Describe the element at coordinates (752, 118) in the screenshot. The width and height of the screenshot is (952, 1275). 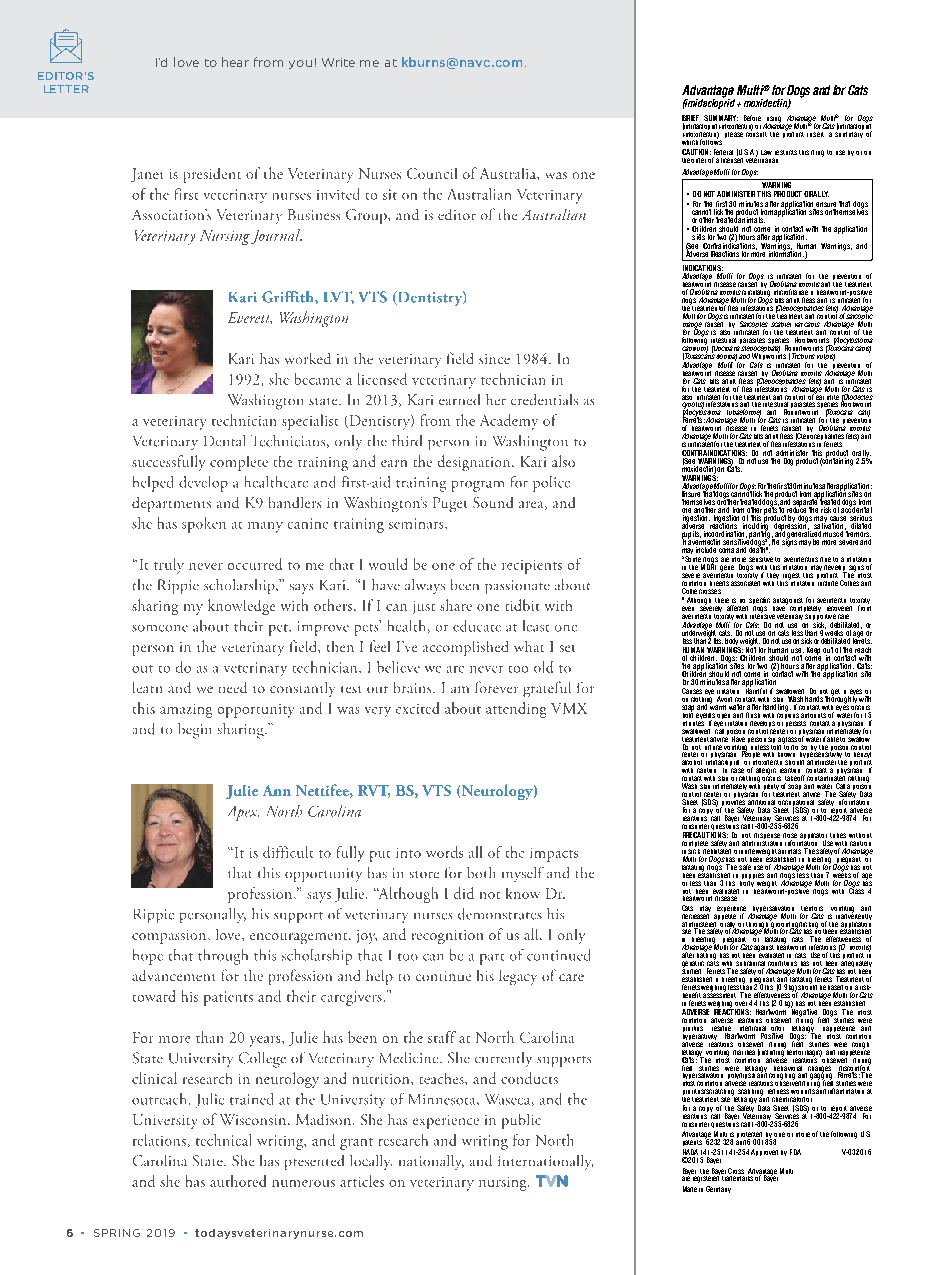
I see `Before` at that location.
